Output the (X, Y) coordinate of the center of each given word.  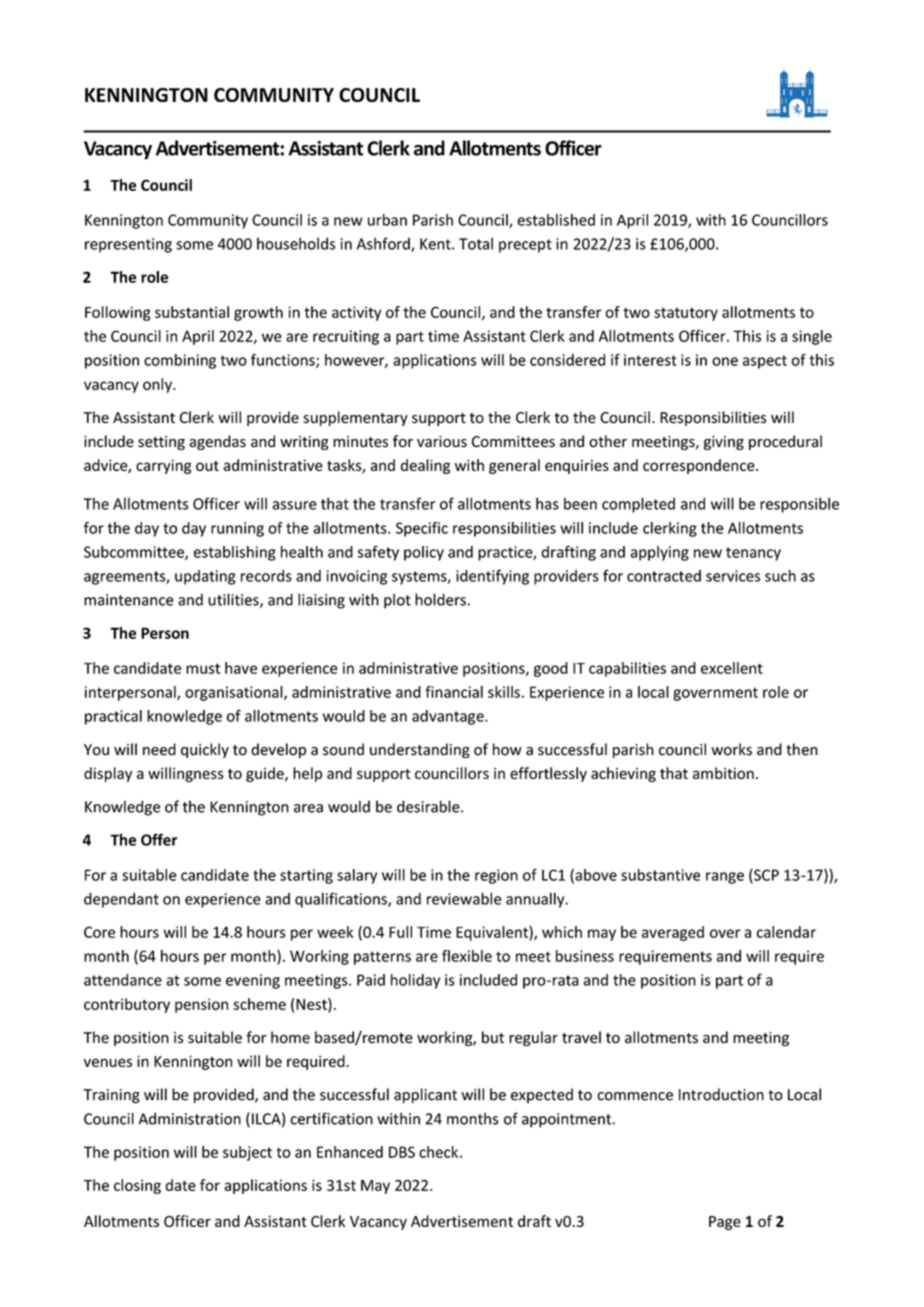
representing (128, 245)
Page (725, 1223)
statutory (686, 314)
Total (476, 243)
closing (137, 1186)
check (440, 1152)
